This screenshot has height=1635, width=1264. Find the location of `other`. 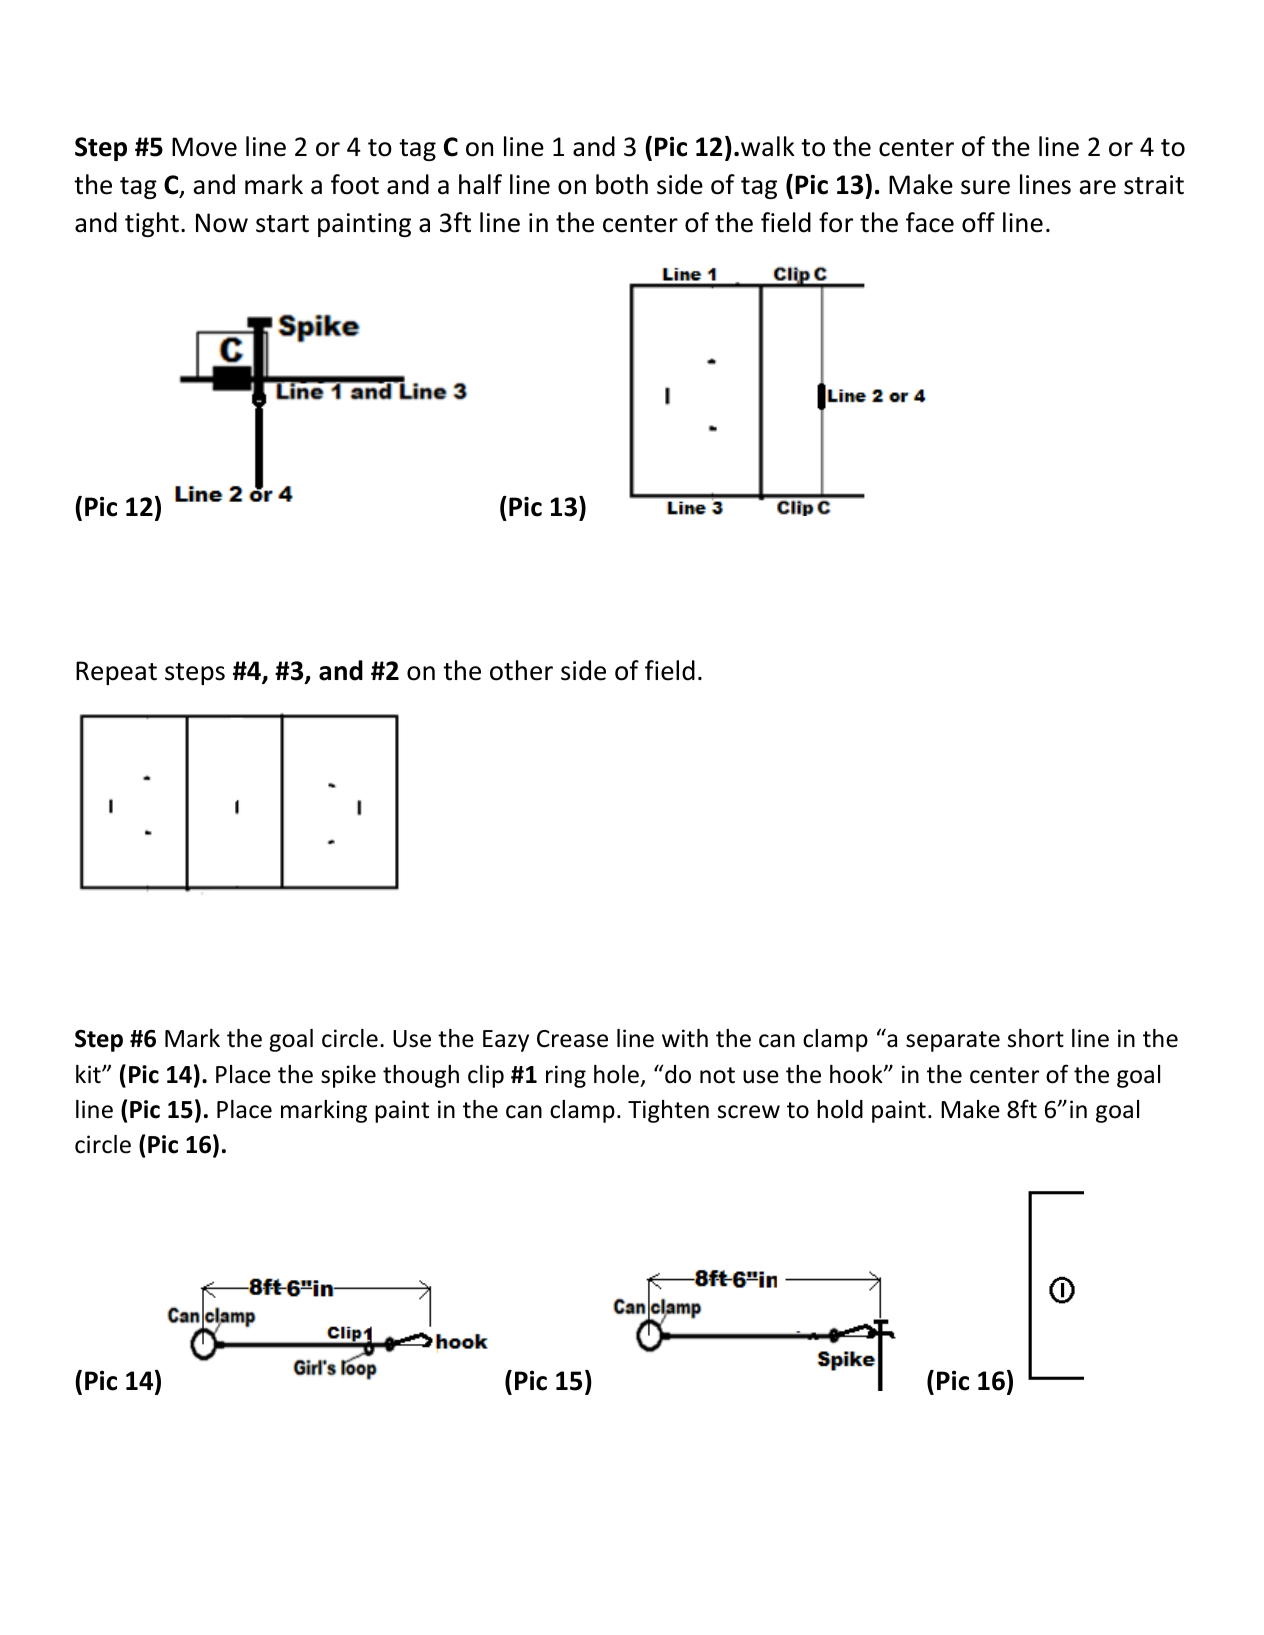

other is located at coordinates (521, 670).
